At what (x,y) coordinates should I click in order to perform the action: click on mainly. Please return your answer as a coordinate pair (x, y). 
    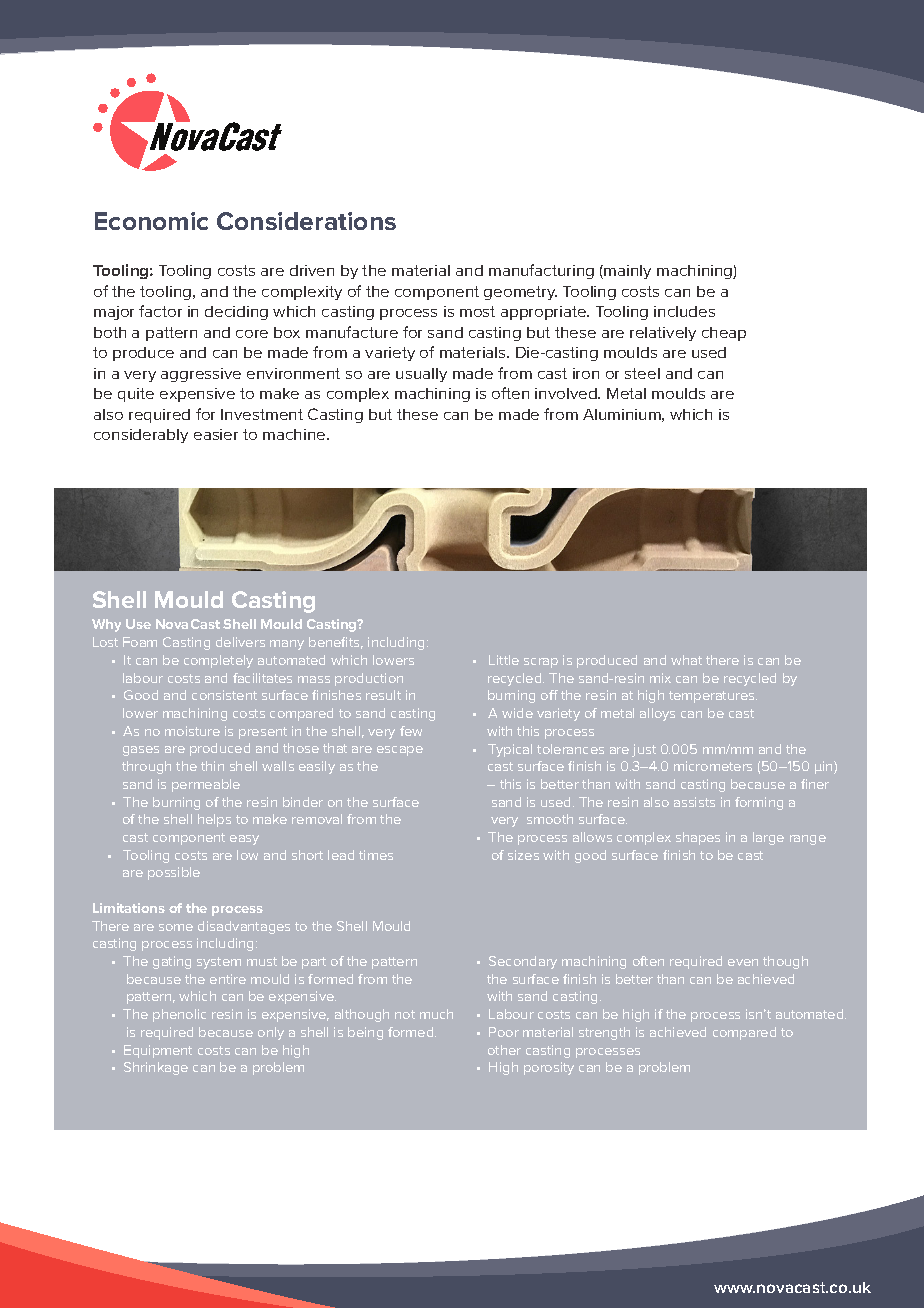
    Looking at the image, I should click on (627, 272).
